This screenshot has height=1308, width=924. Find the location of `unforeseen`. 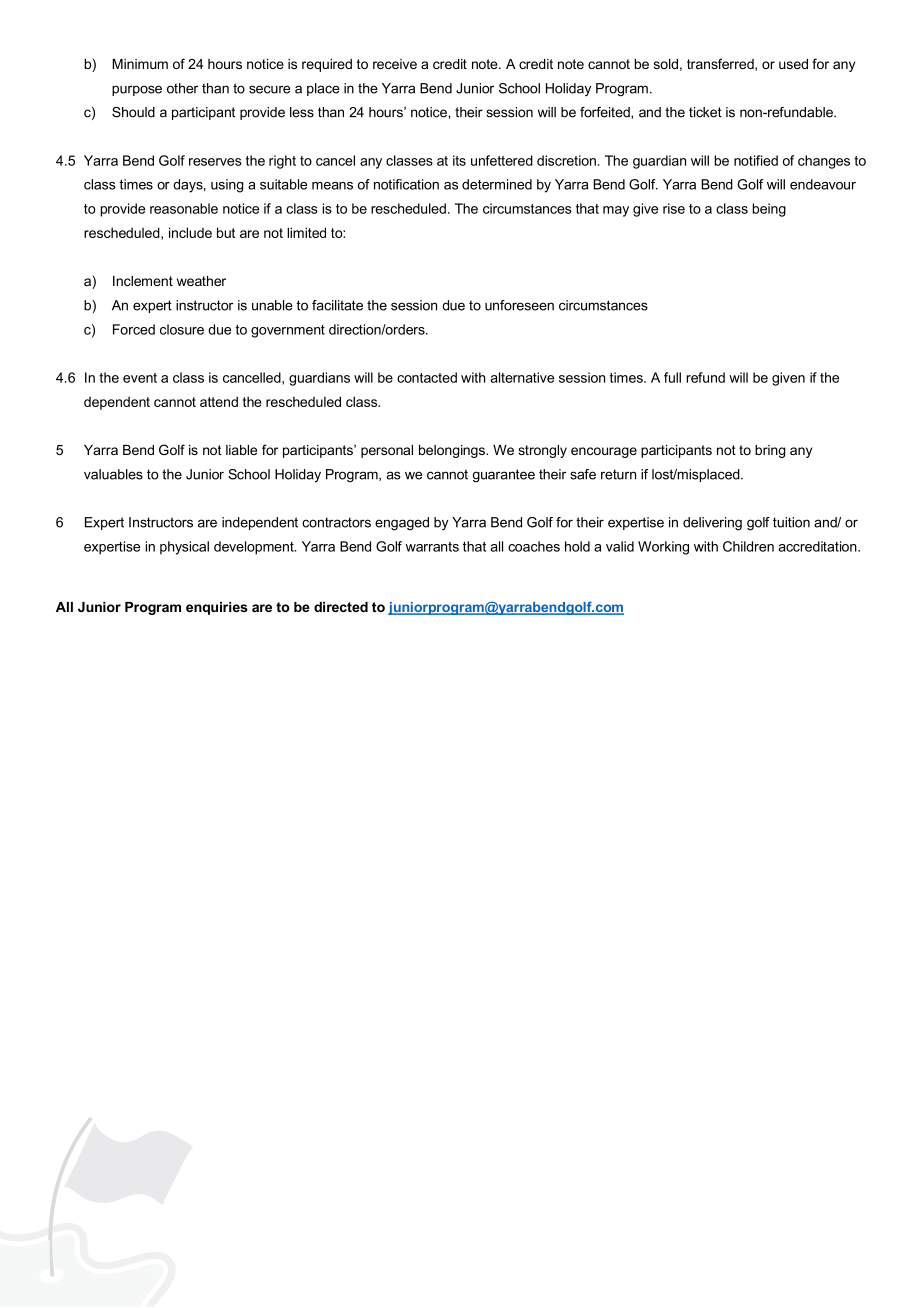

unforeseen is located at coordinates (519, 305).
